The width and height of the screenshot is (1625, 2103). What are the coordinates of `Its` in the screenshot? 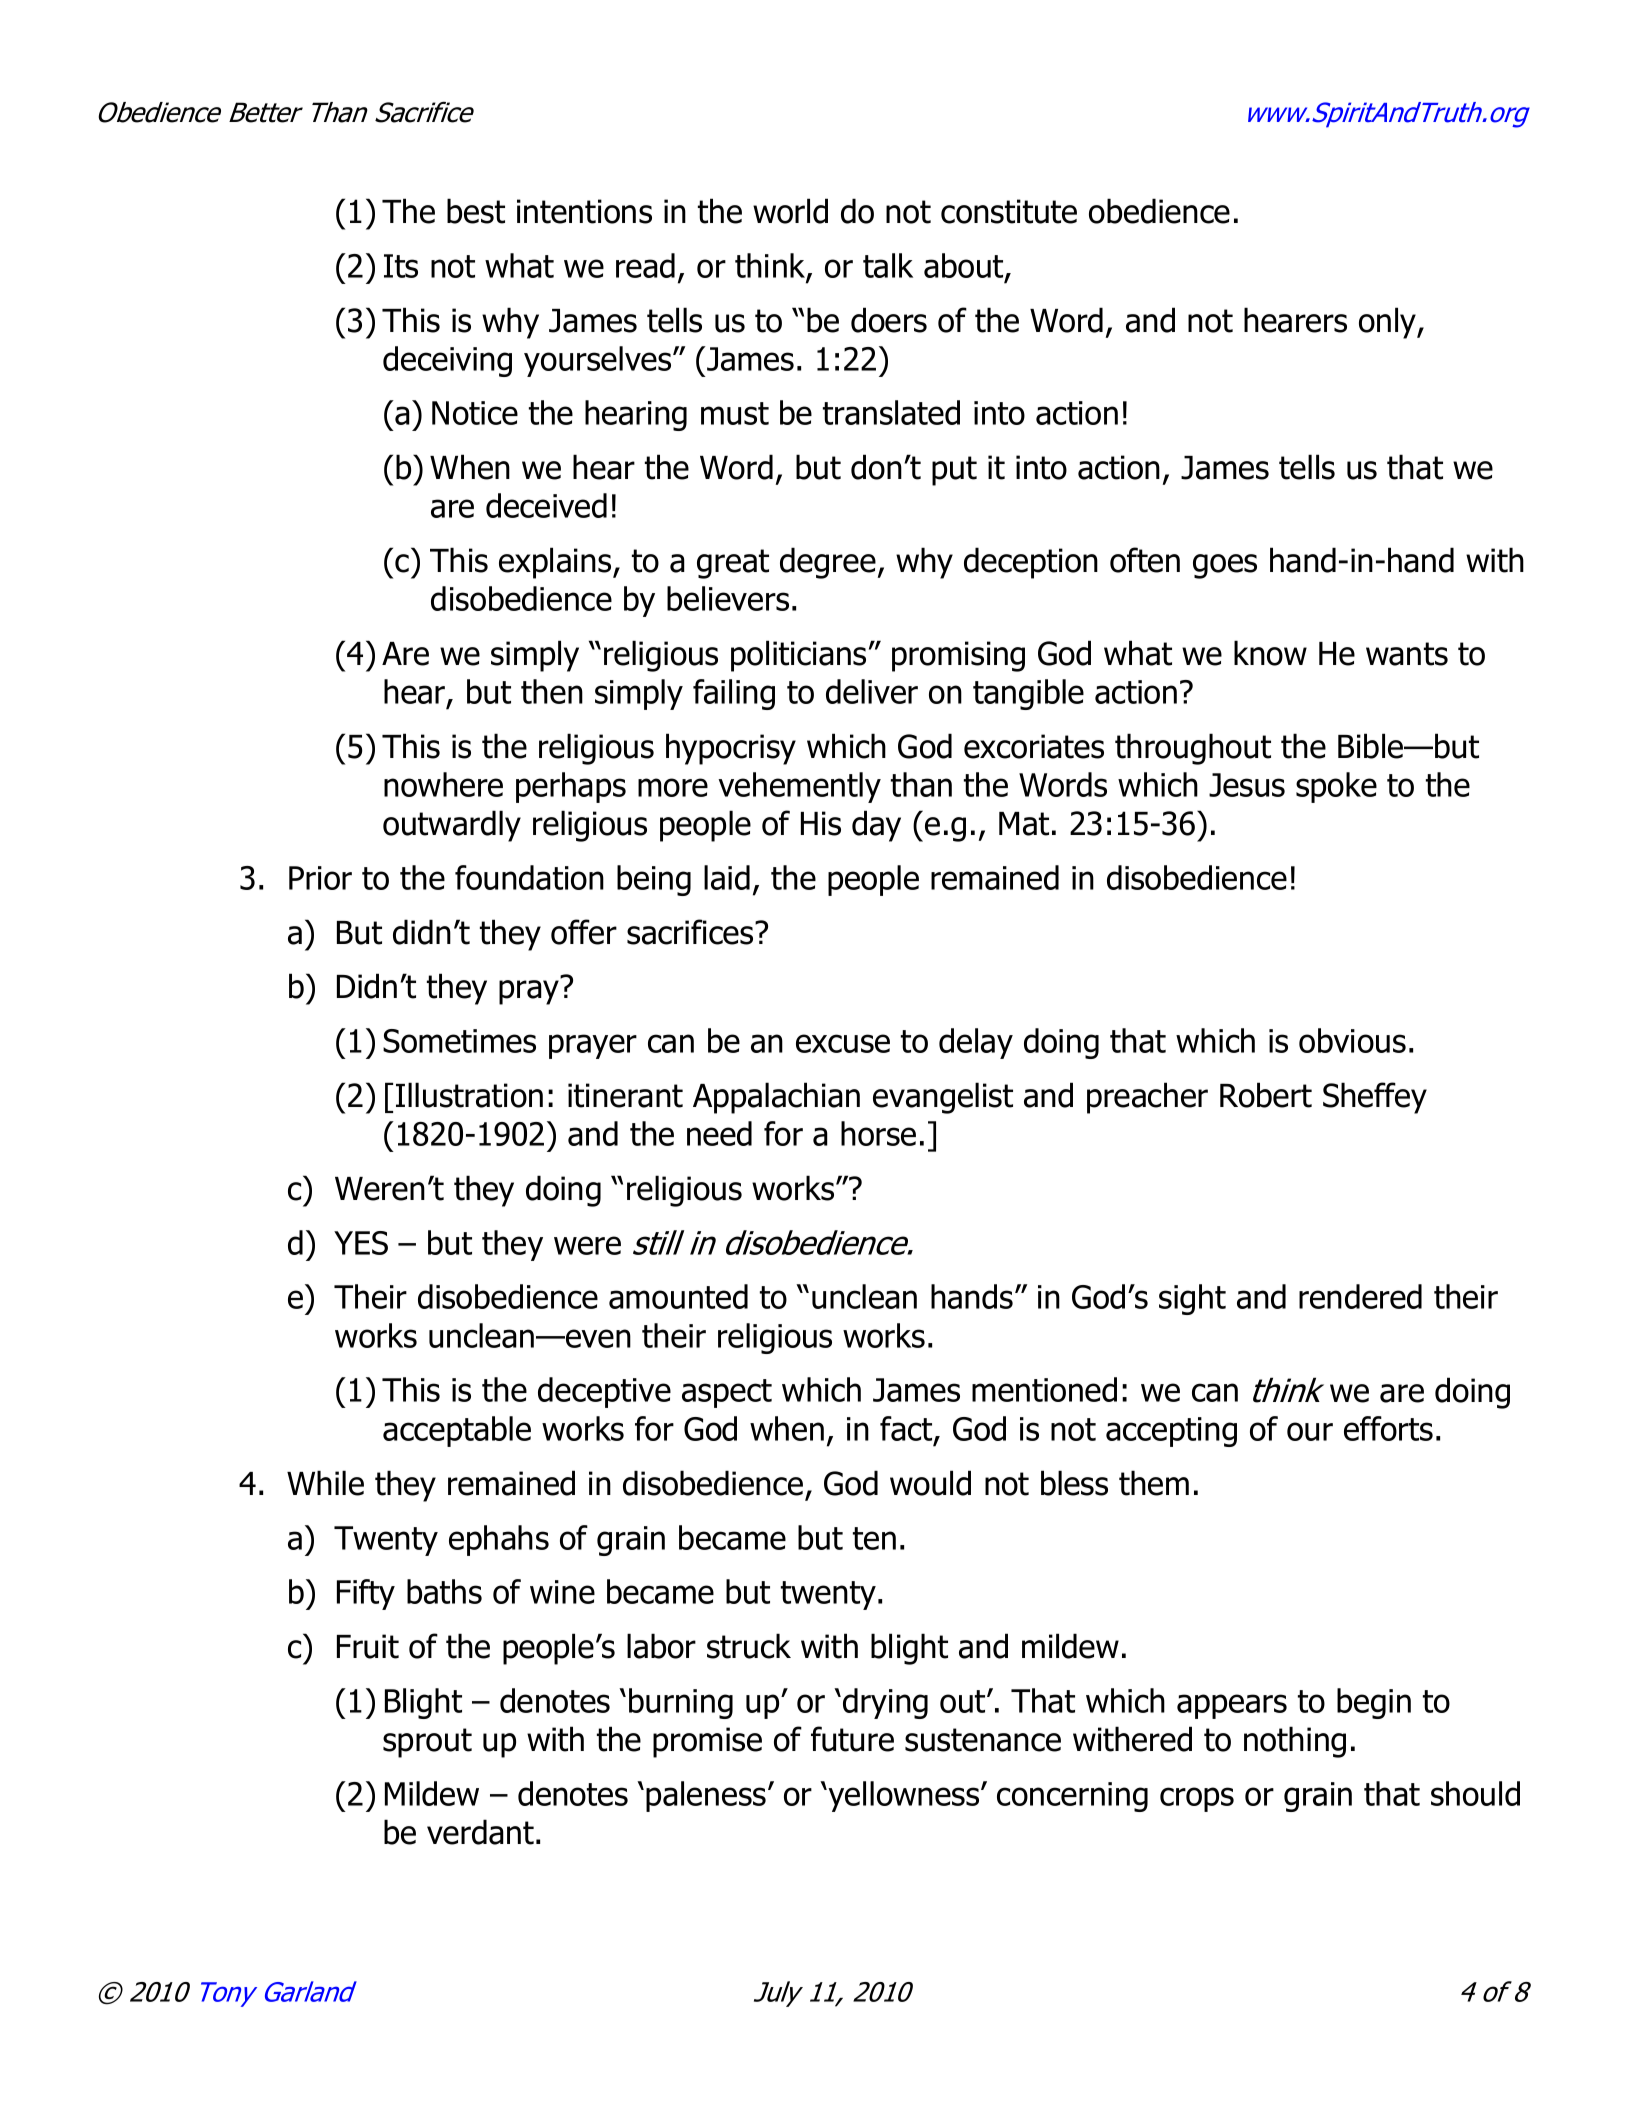 It's located at (401, 266).
